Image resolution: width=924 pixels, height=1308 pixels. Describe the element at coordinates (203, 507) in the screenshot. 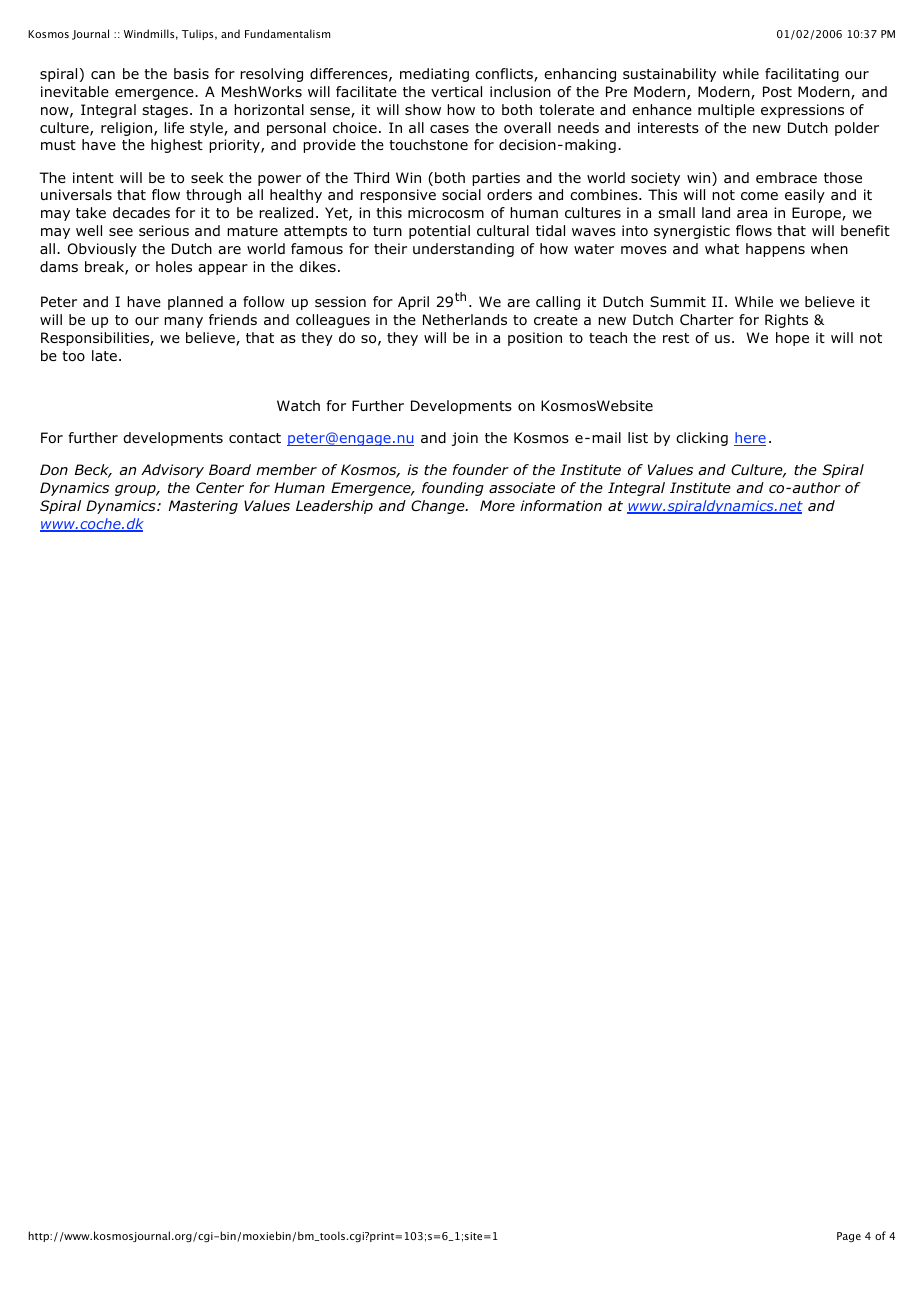

I see `Mastering` at that location.
